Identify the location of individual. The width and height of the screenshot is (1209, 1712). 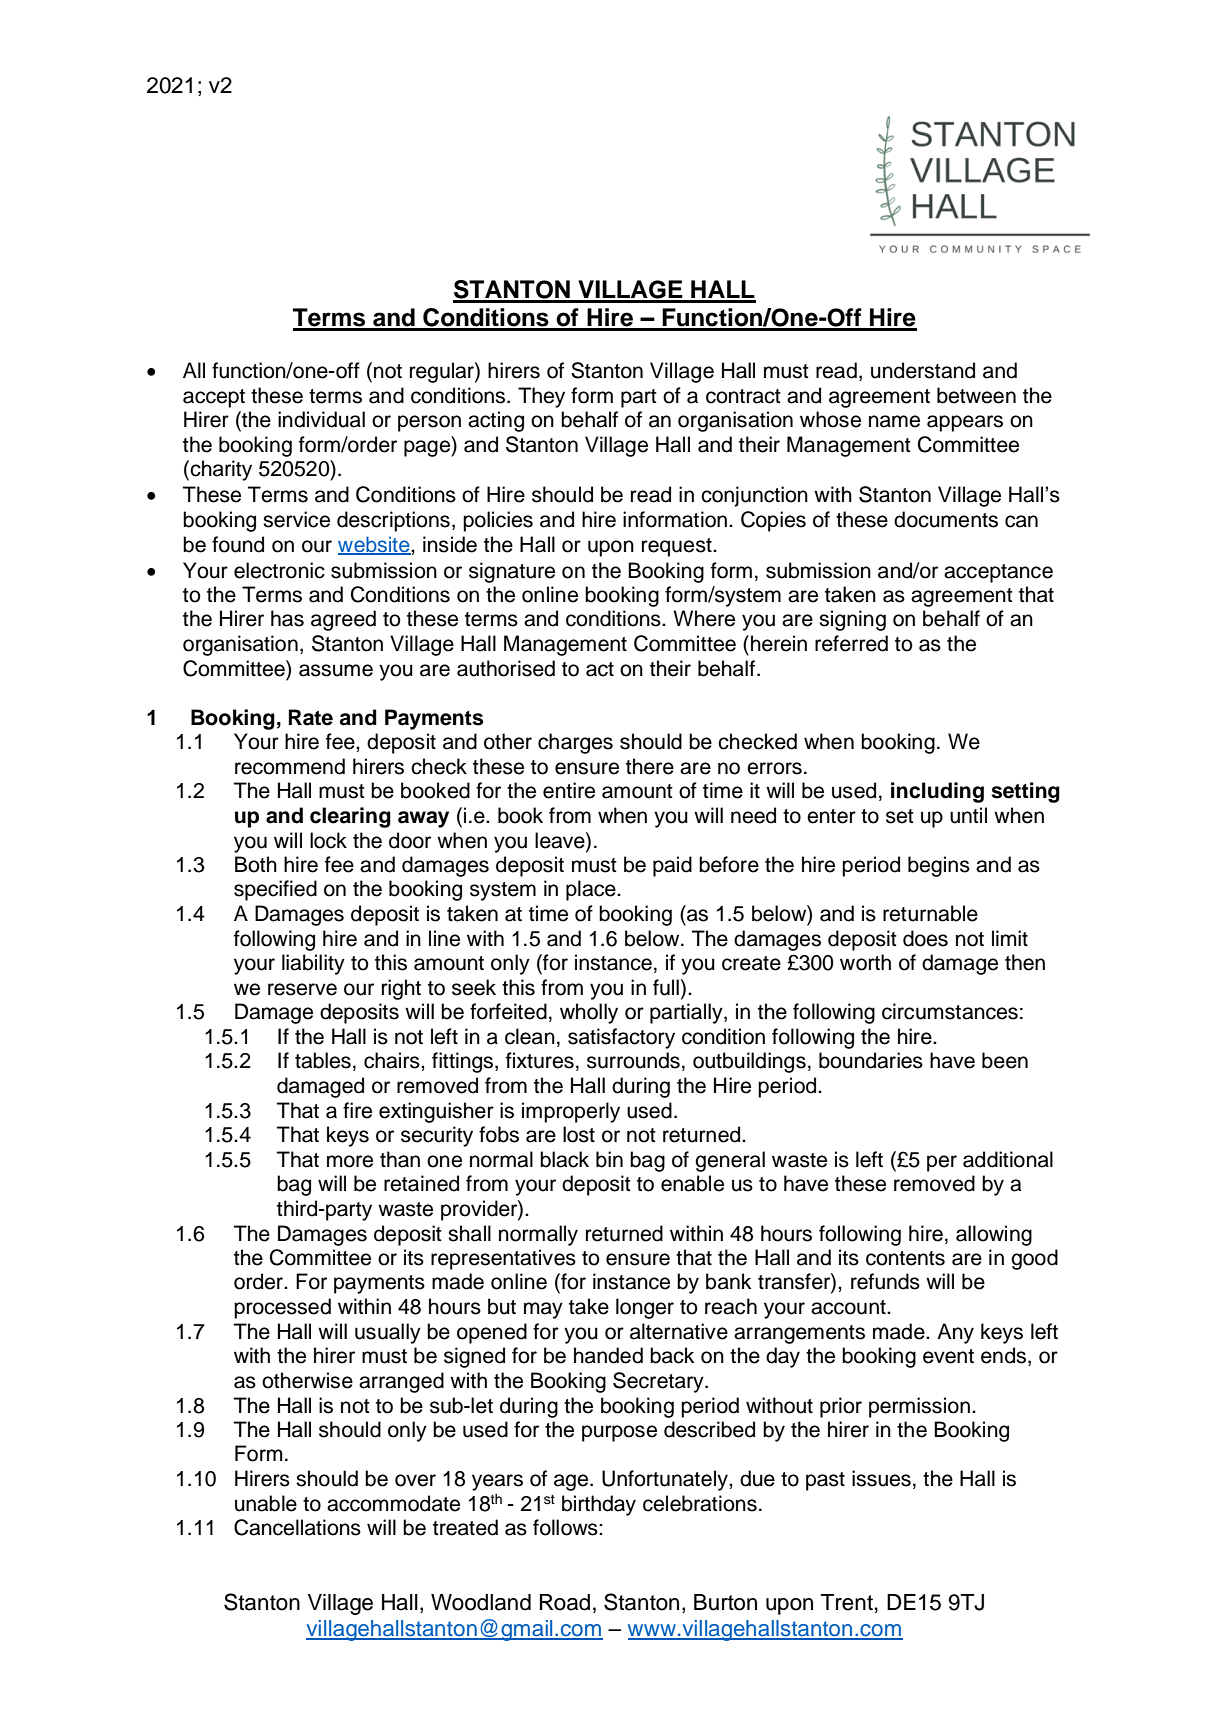
(321, 419).
